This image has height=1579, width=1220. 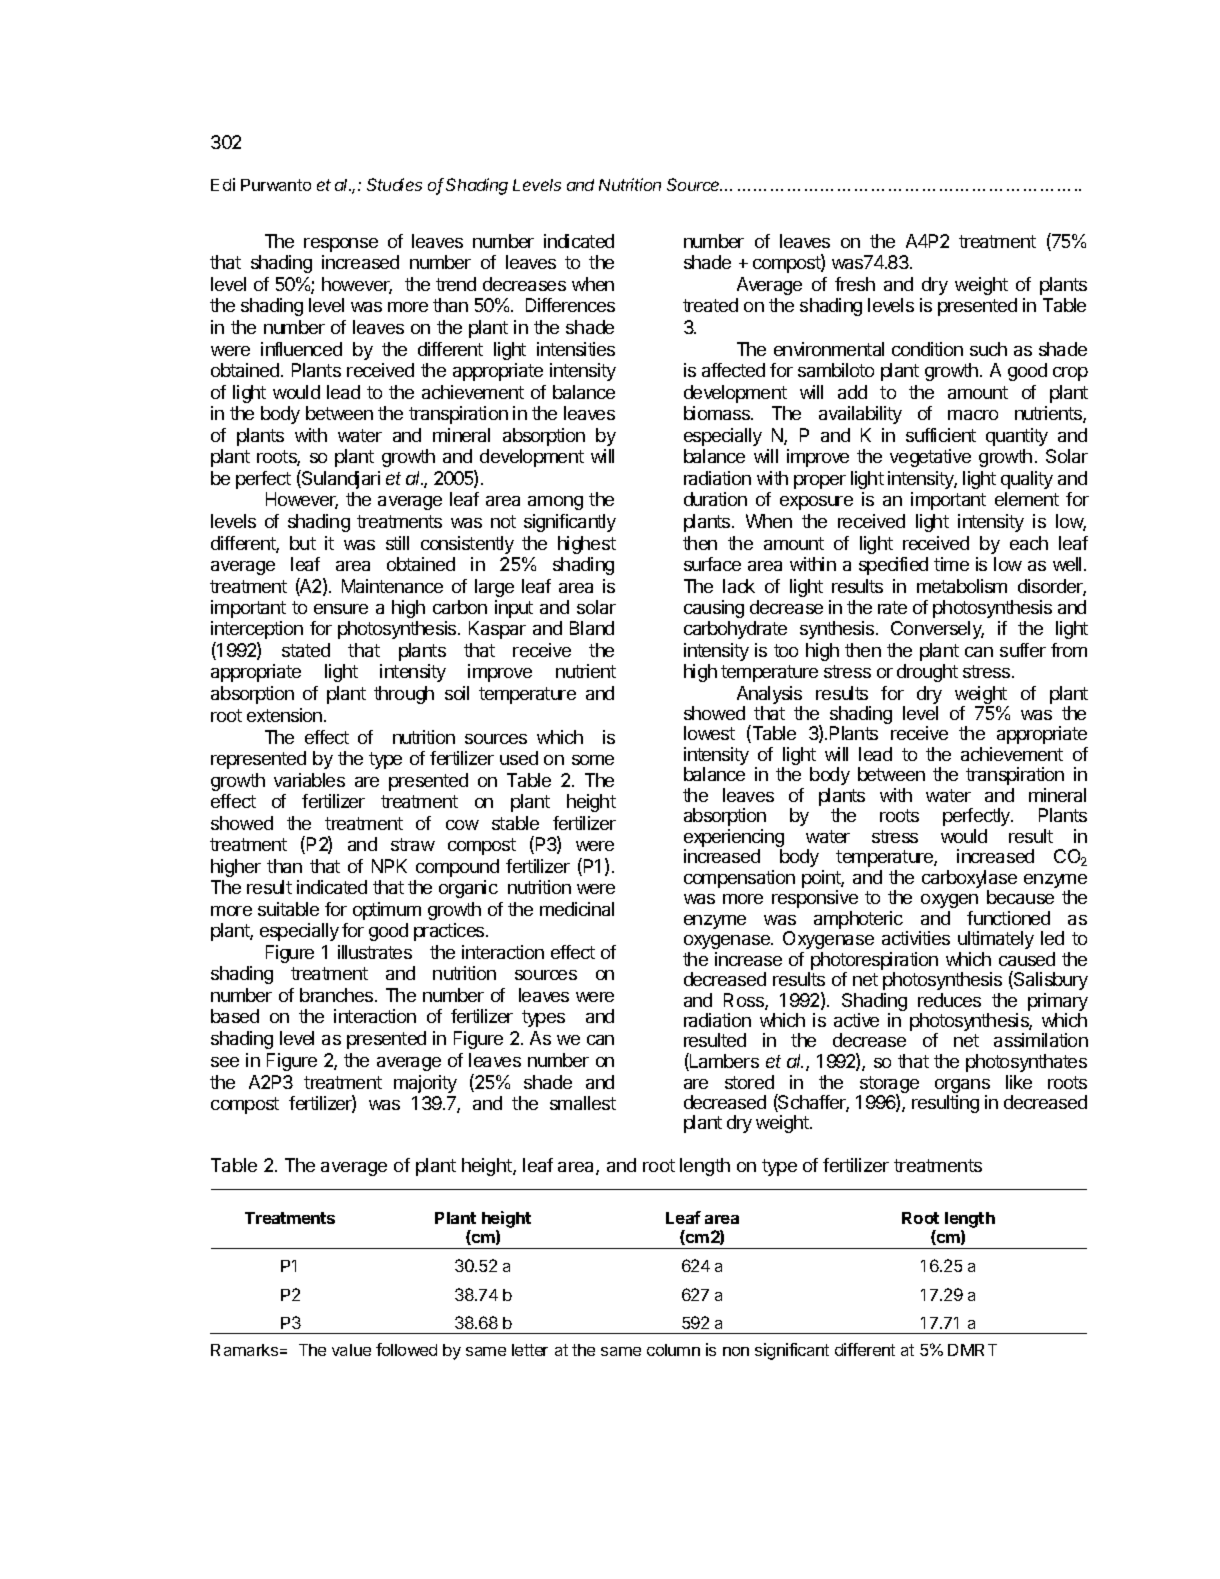 I want to click on some, so click(x=593, y=760).
